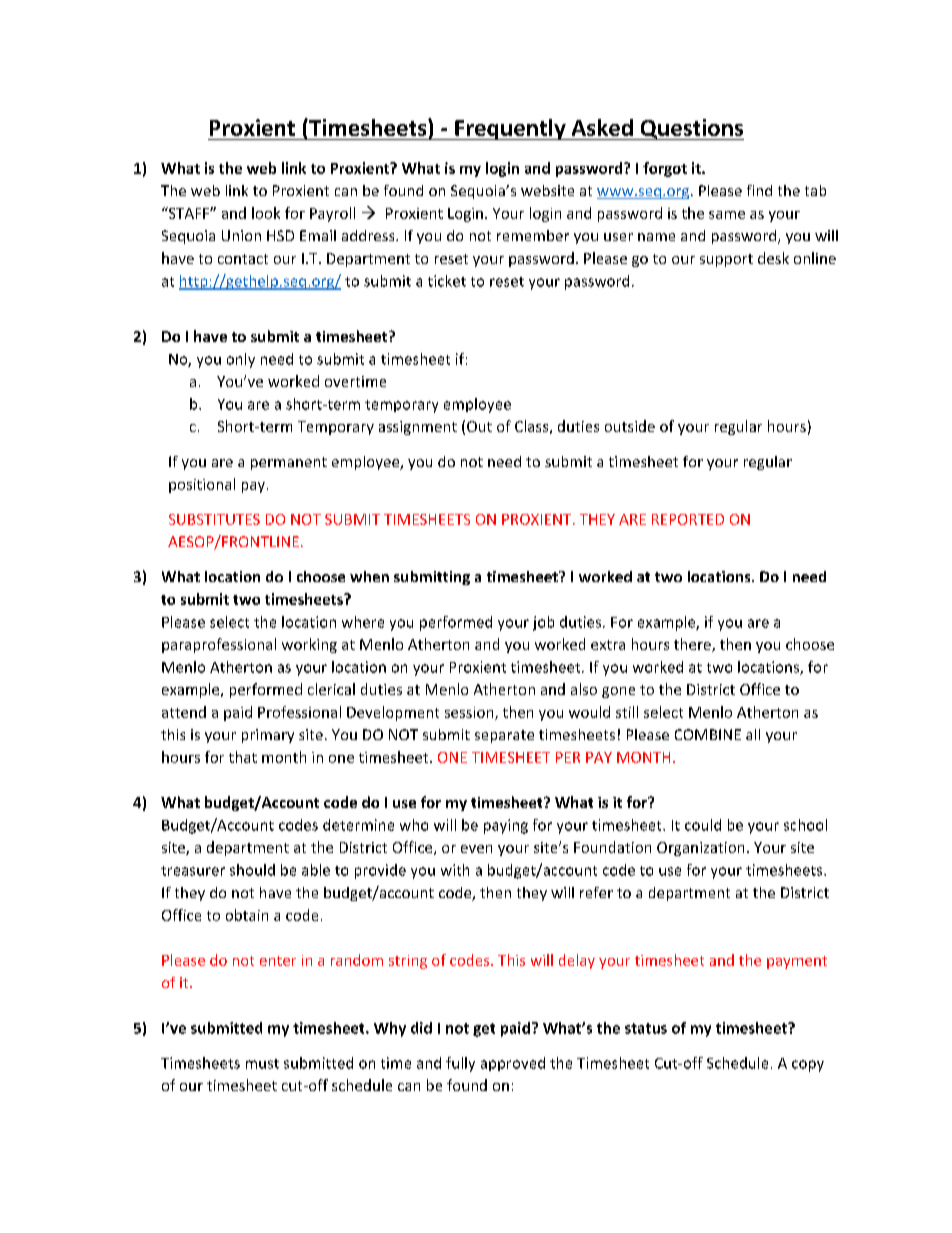  Describe the element at coordinates (703, 825) in the screenshot. I see `could` at that location.
